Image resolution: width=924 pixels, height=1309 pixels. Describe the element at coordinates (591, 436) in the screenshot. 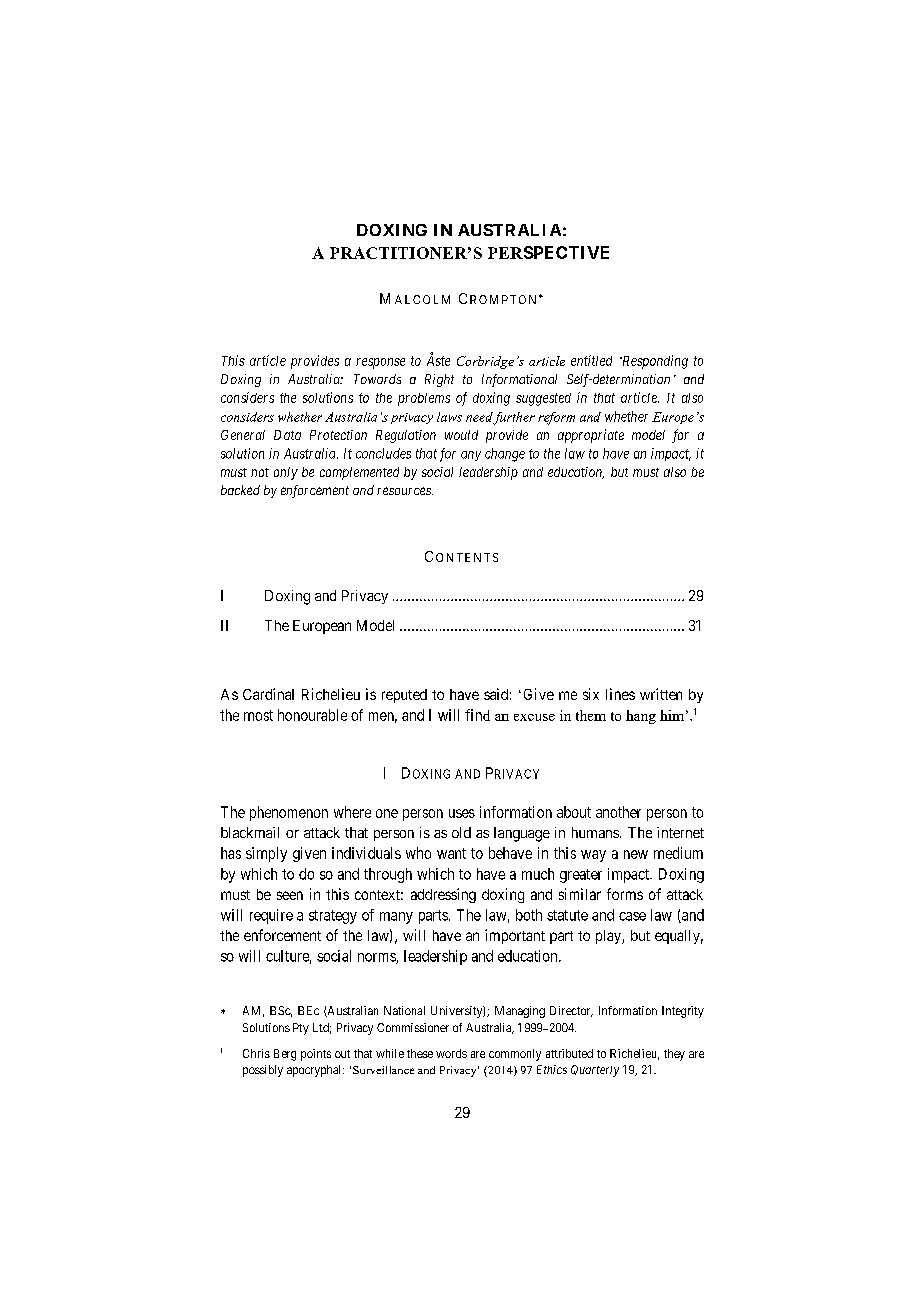

I see `appropriate` at that location.
